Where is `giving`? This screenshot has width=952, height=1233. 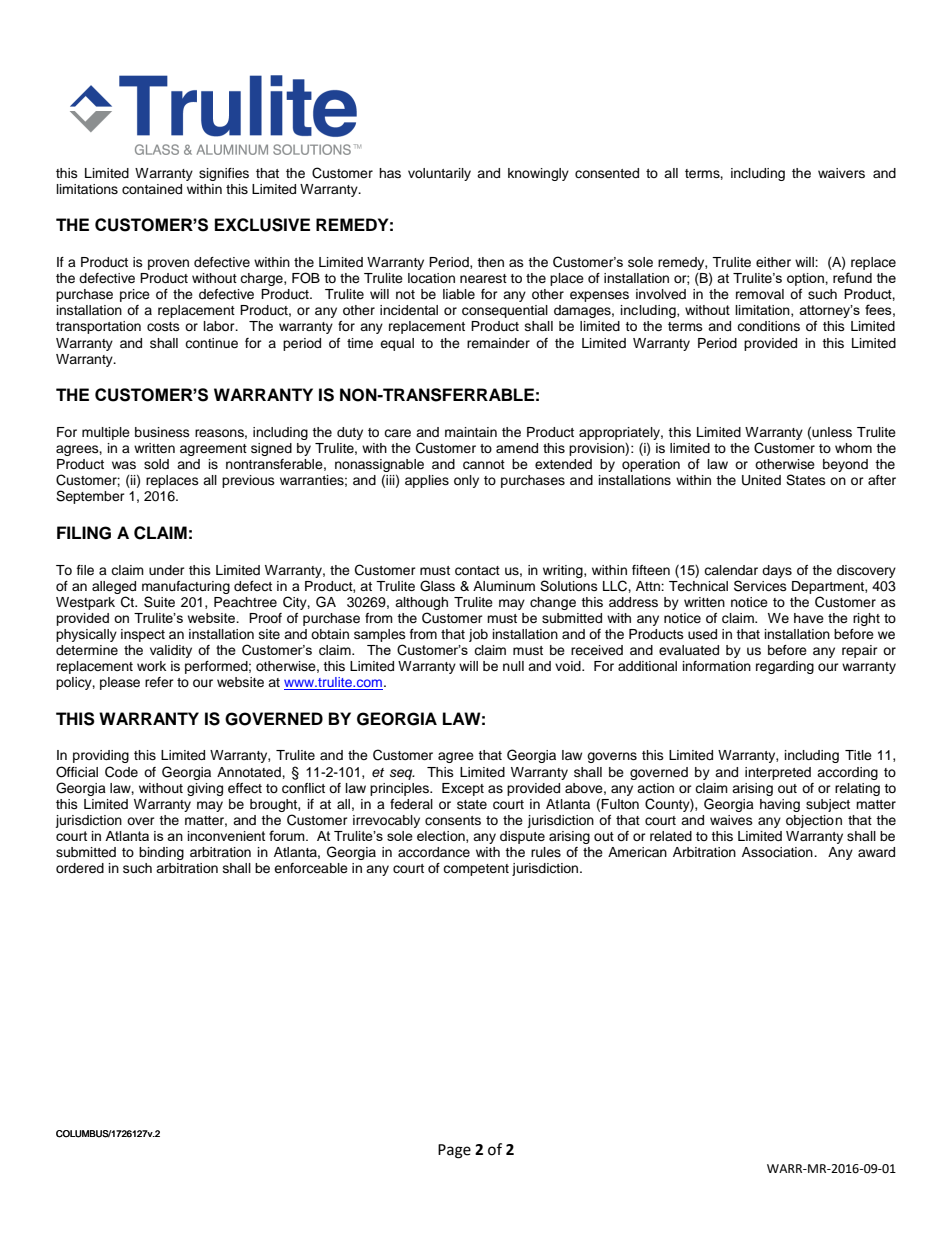 giving is located at coordinates (205, 789).
